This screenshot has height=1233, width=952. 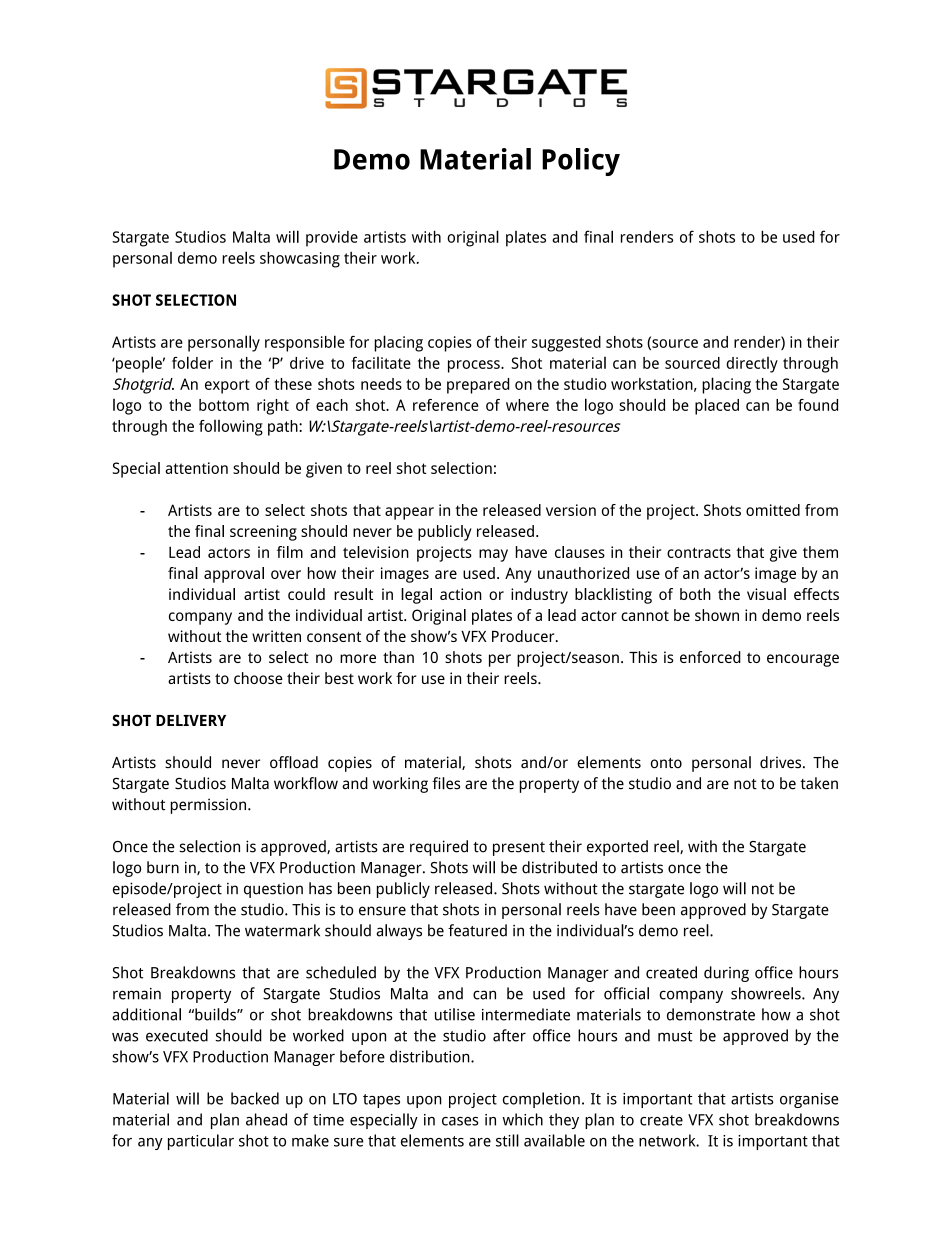 What do you see at coordinates (752, 365) in the screenshot?
I see `directly` at bounding box center [752, 365].
